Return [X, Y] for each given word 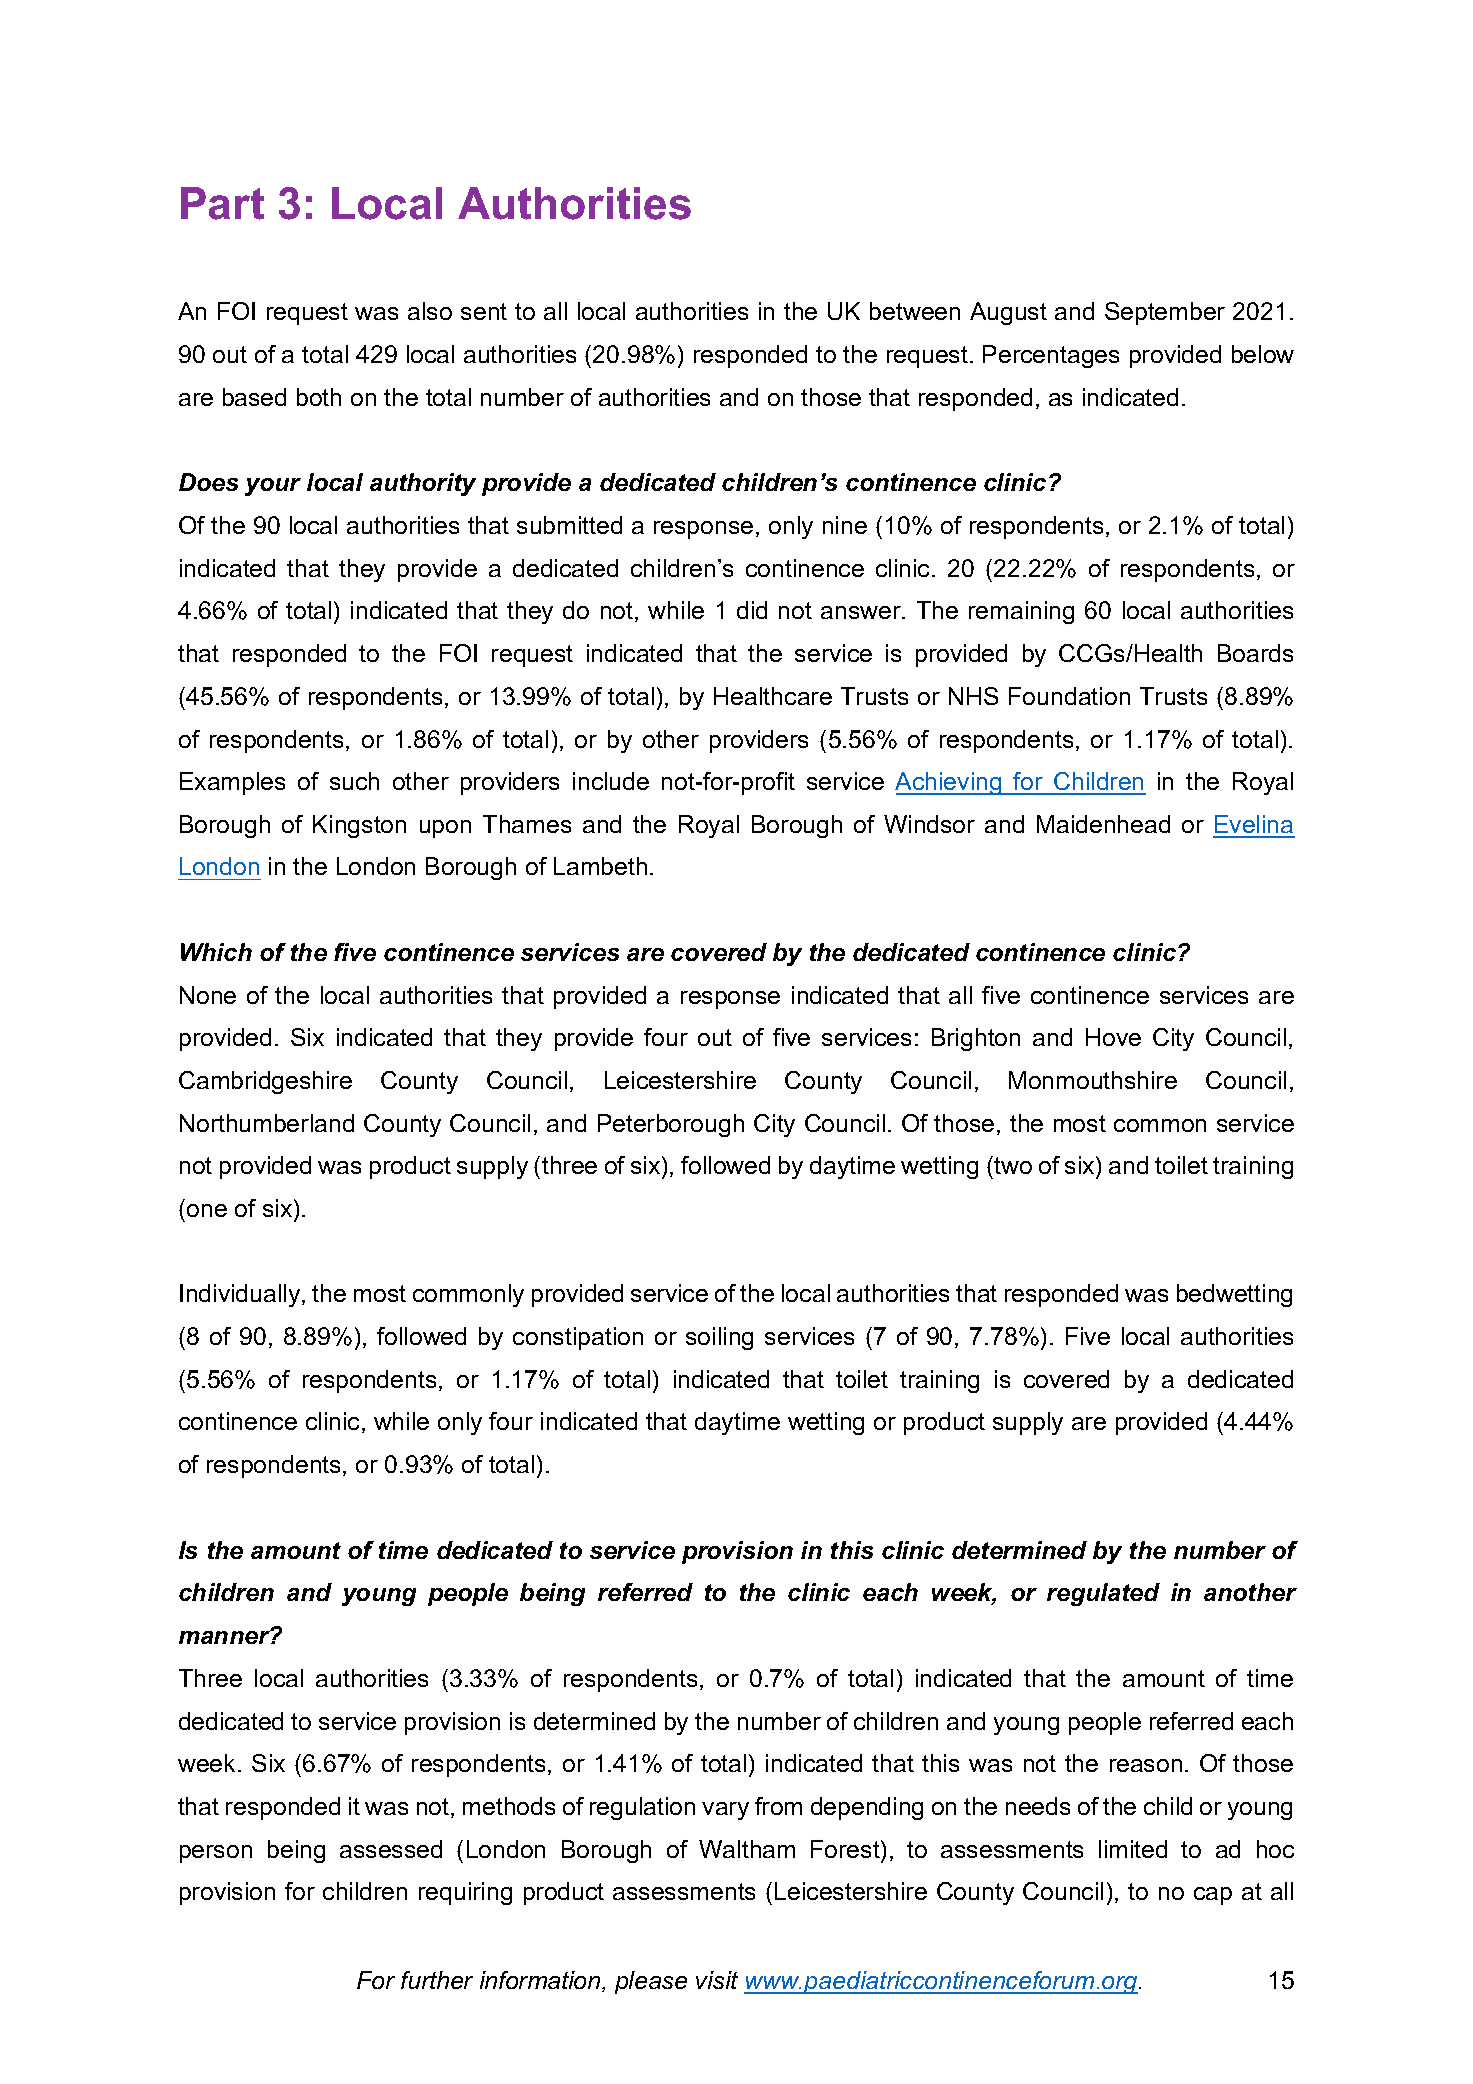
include [611, 781]
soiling [719, 1338]
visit [717, 1980]
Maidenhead [1103, 824]
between [915, 311]
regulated [1103, 1594]
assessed [391, 1849]
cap [1213, 1896]
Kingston [359, 826]
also [430, 311]
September [1165, 313]
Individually [241, 1295]
